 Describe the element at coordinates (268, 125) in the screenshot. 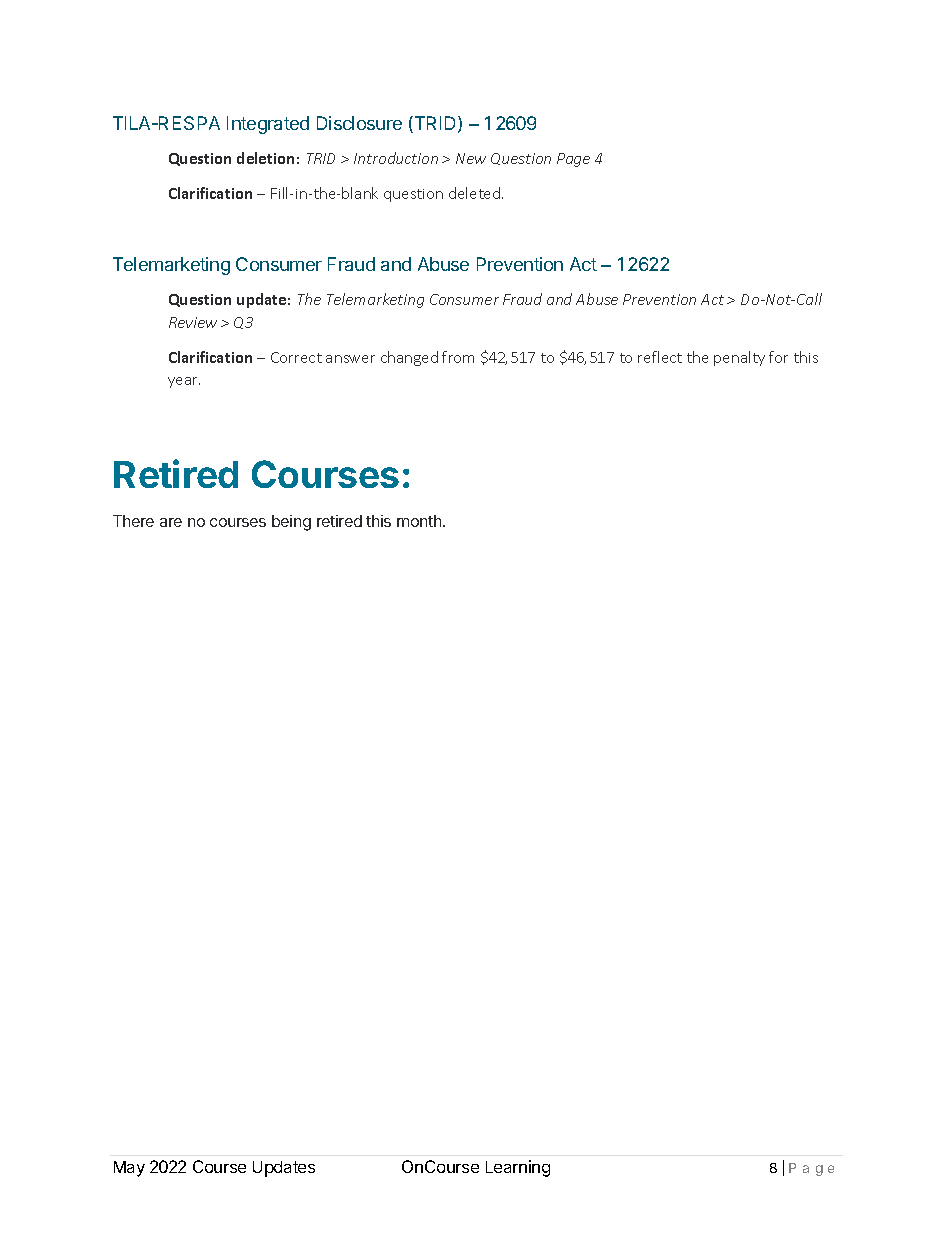

I see `Integrated` at that location.
